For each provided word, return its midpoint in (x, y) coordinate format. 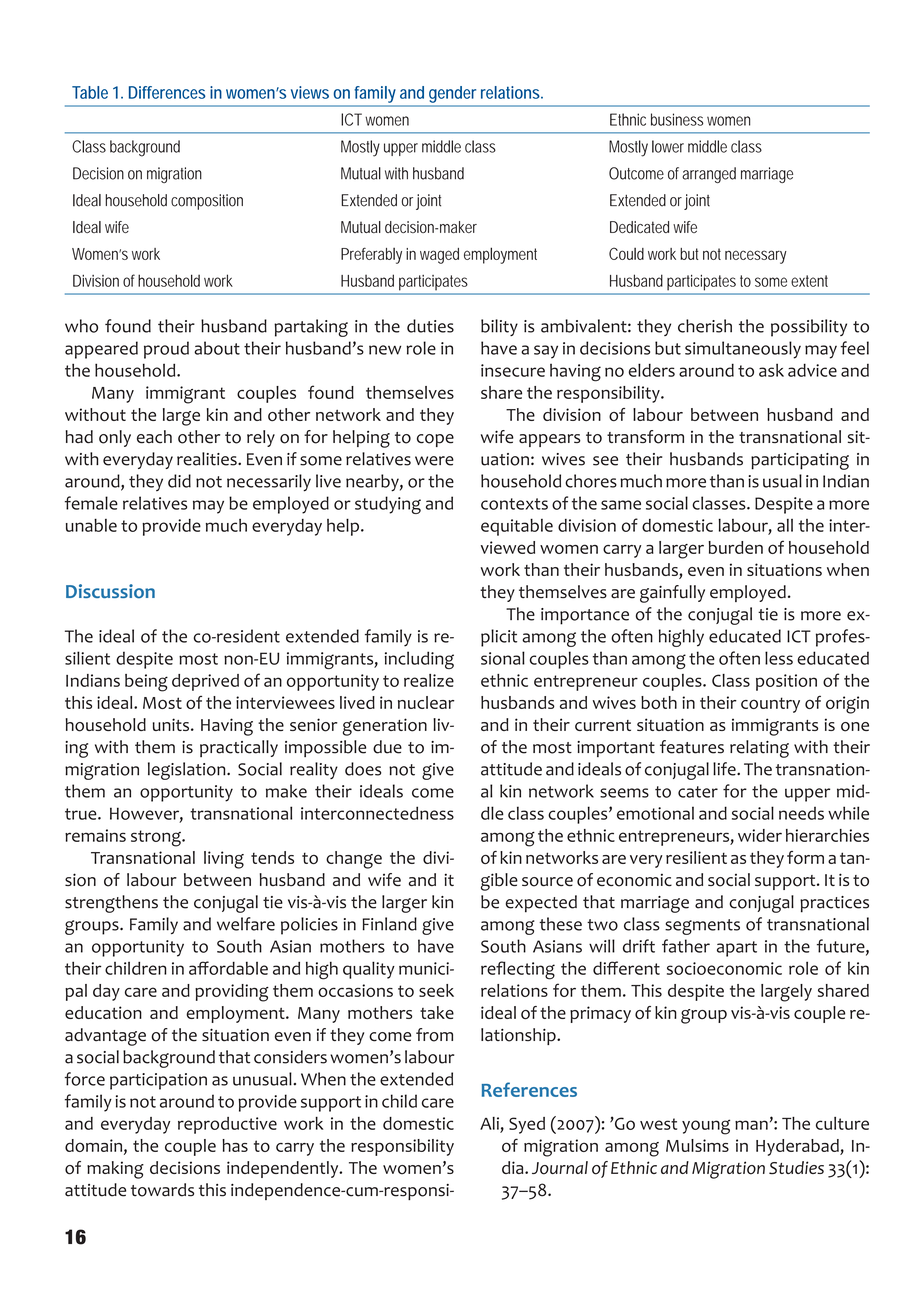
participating (800, 461)
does (363, 769)
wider (760, 835)
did (179, 481)
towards (162, 1190)
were (434, 461)
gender (452, 94)
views (310, 92)
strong (157, 838)
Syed (527, 1125)
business (677, 119)
